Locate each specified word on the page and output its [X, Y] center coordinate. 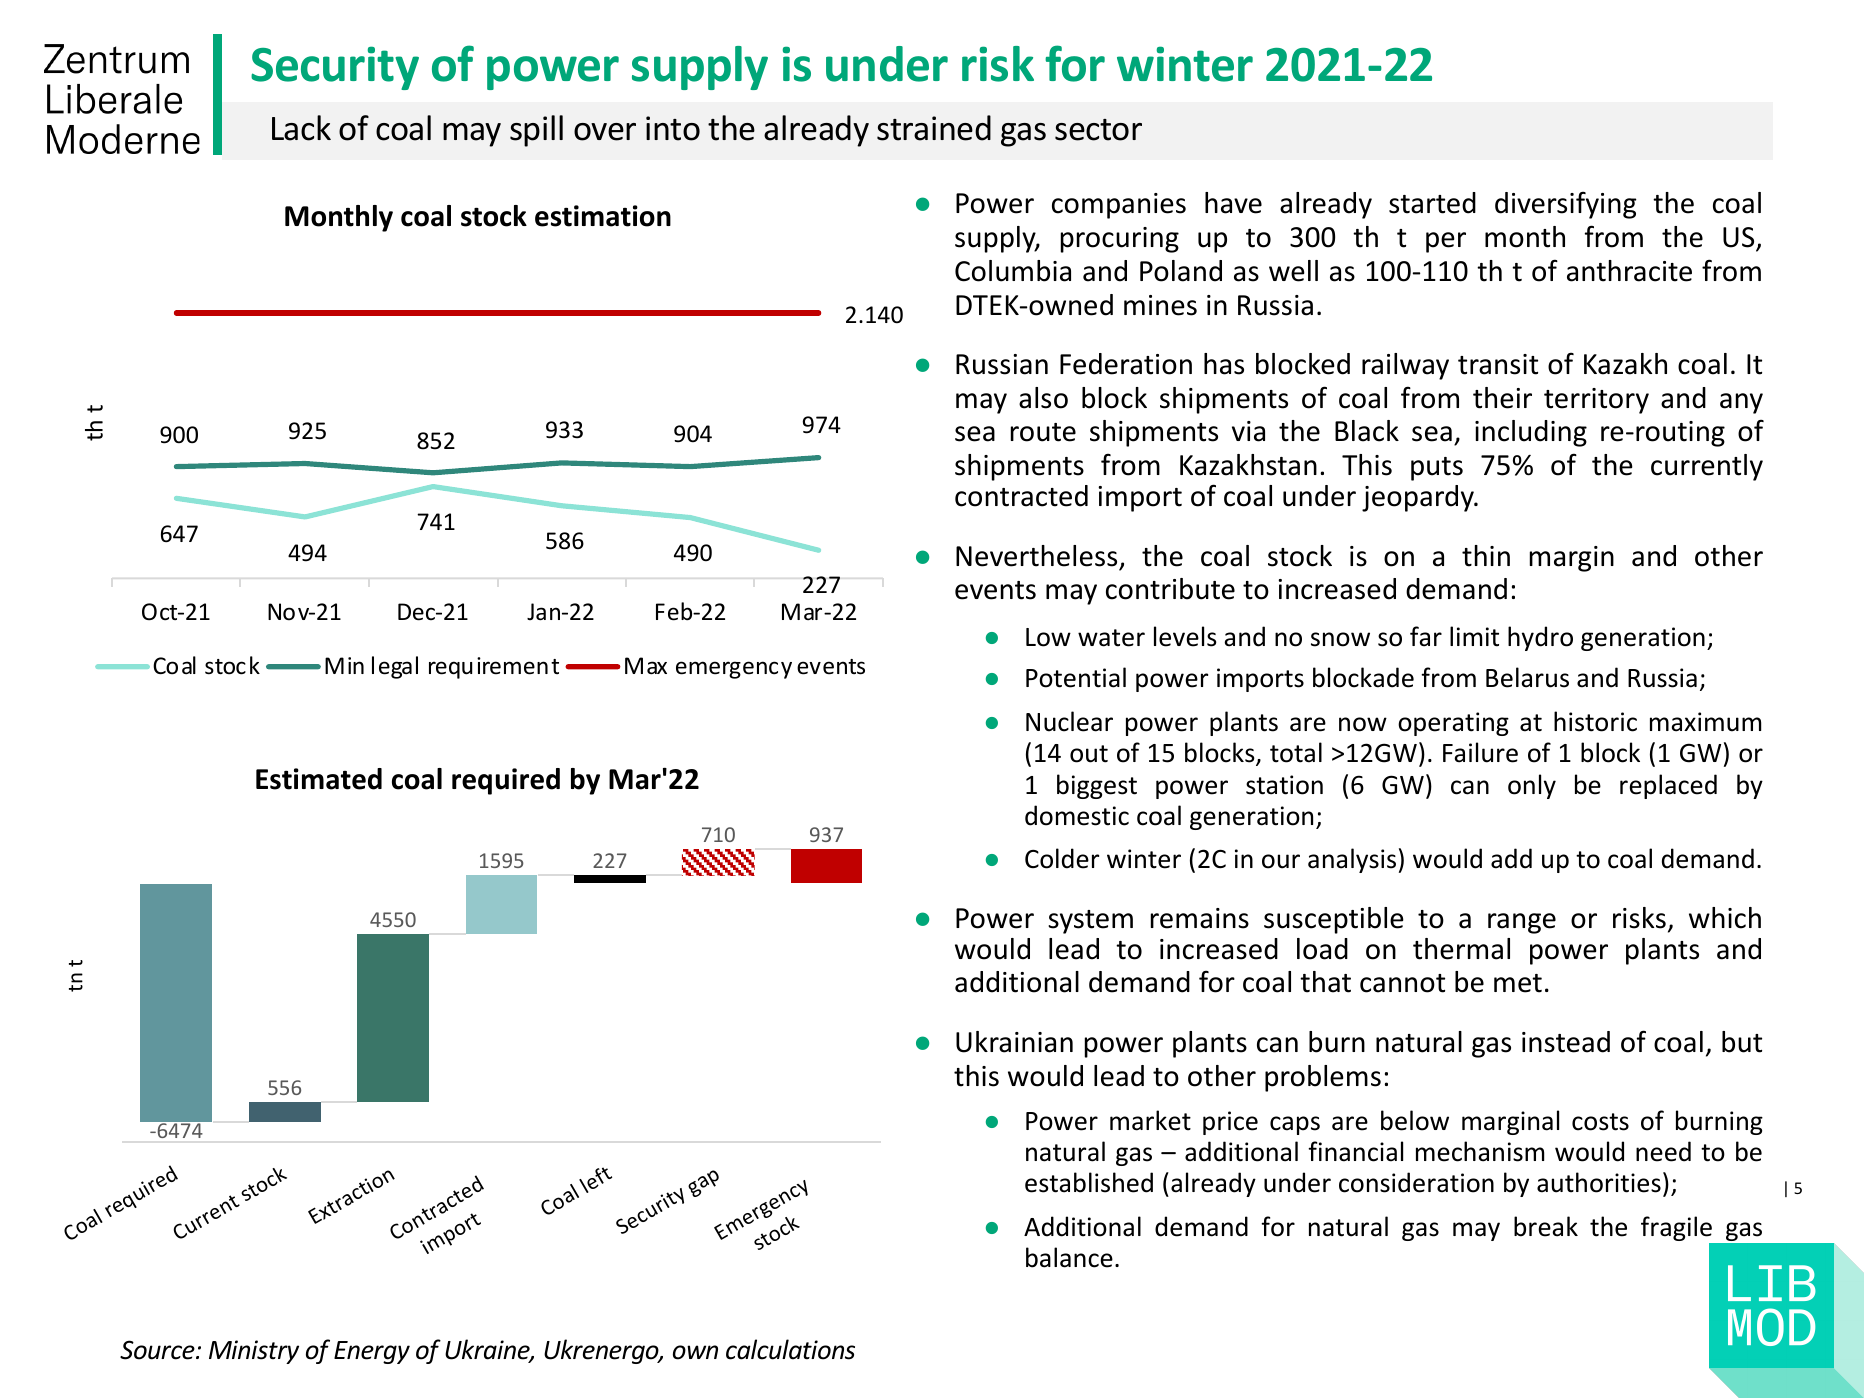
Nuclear [1069, 721]
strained [934, 128]
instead [1566, 1042]
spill [536, 131]
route [1043, 432]
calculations [790, 1349]
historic [1595, 721]
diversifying [1566, 205]
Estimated [319, 779]
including [1531, 433]
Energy [372, 1352]
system [1090, 922]
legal [395, 667]
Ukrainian [1014, 1042]
